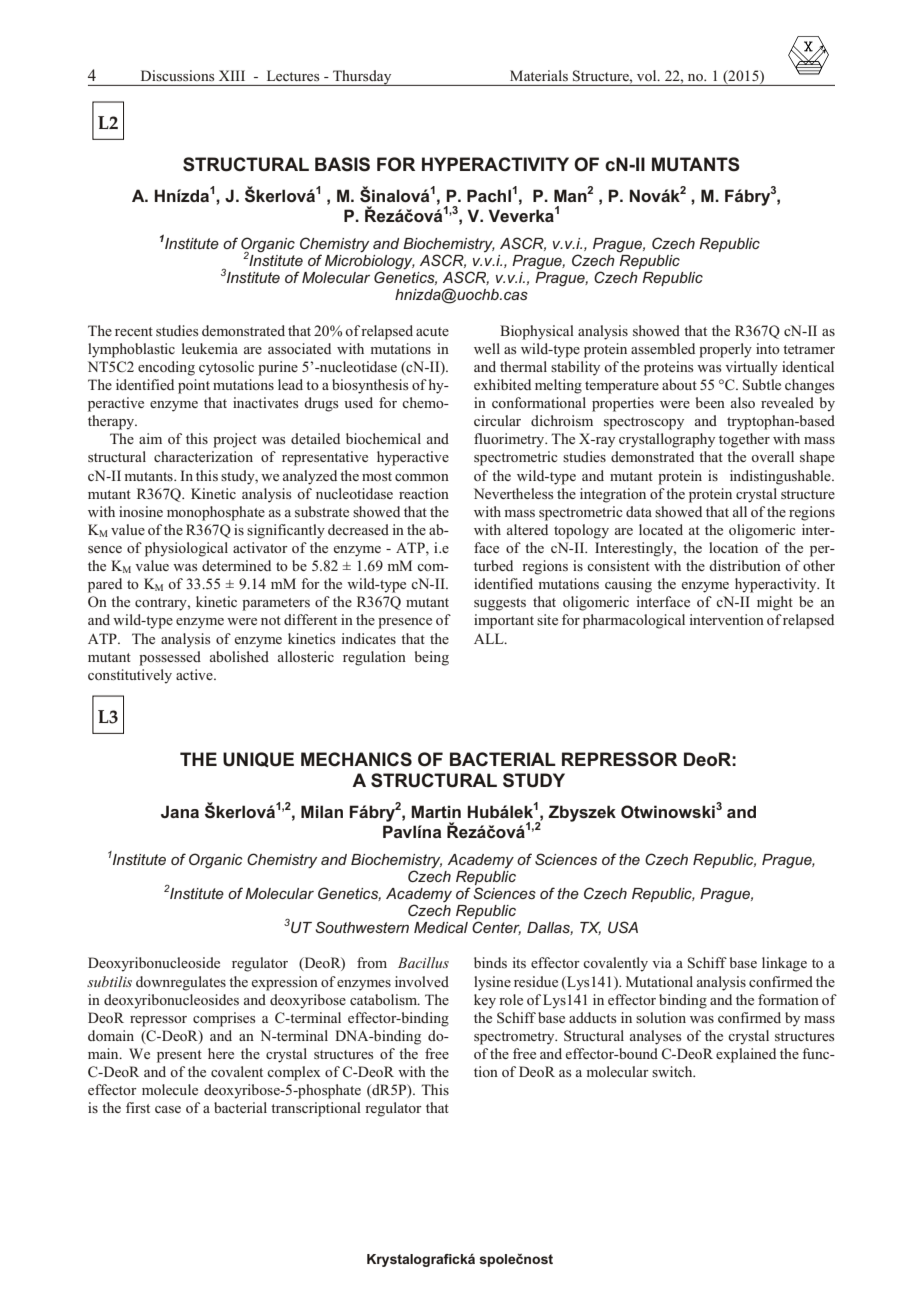 The height and width of the screenshot is (1307, 924). What do you see at coordinates (768, 348) in the screenshot?
I see `into` at bounding box center [768, 348].
